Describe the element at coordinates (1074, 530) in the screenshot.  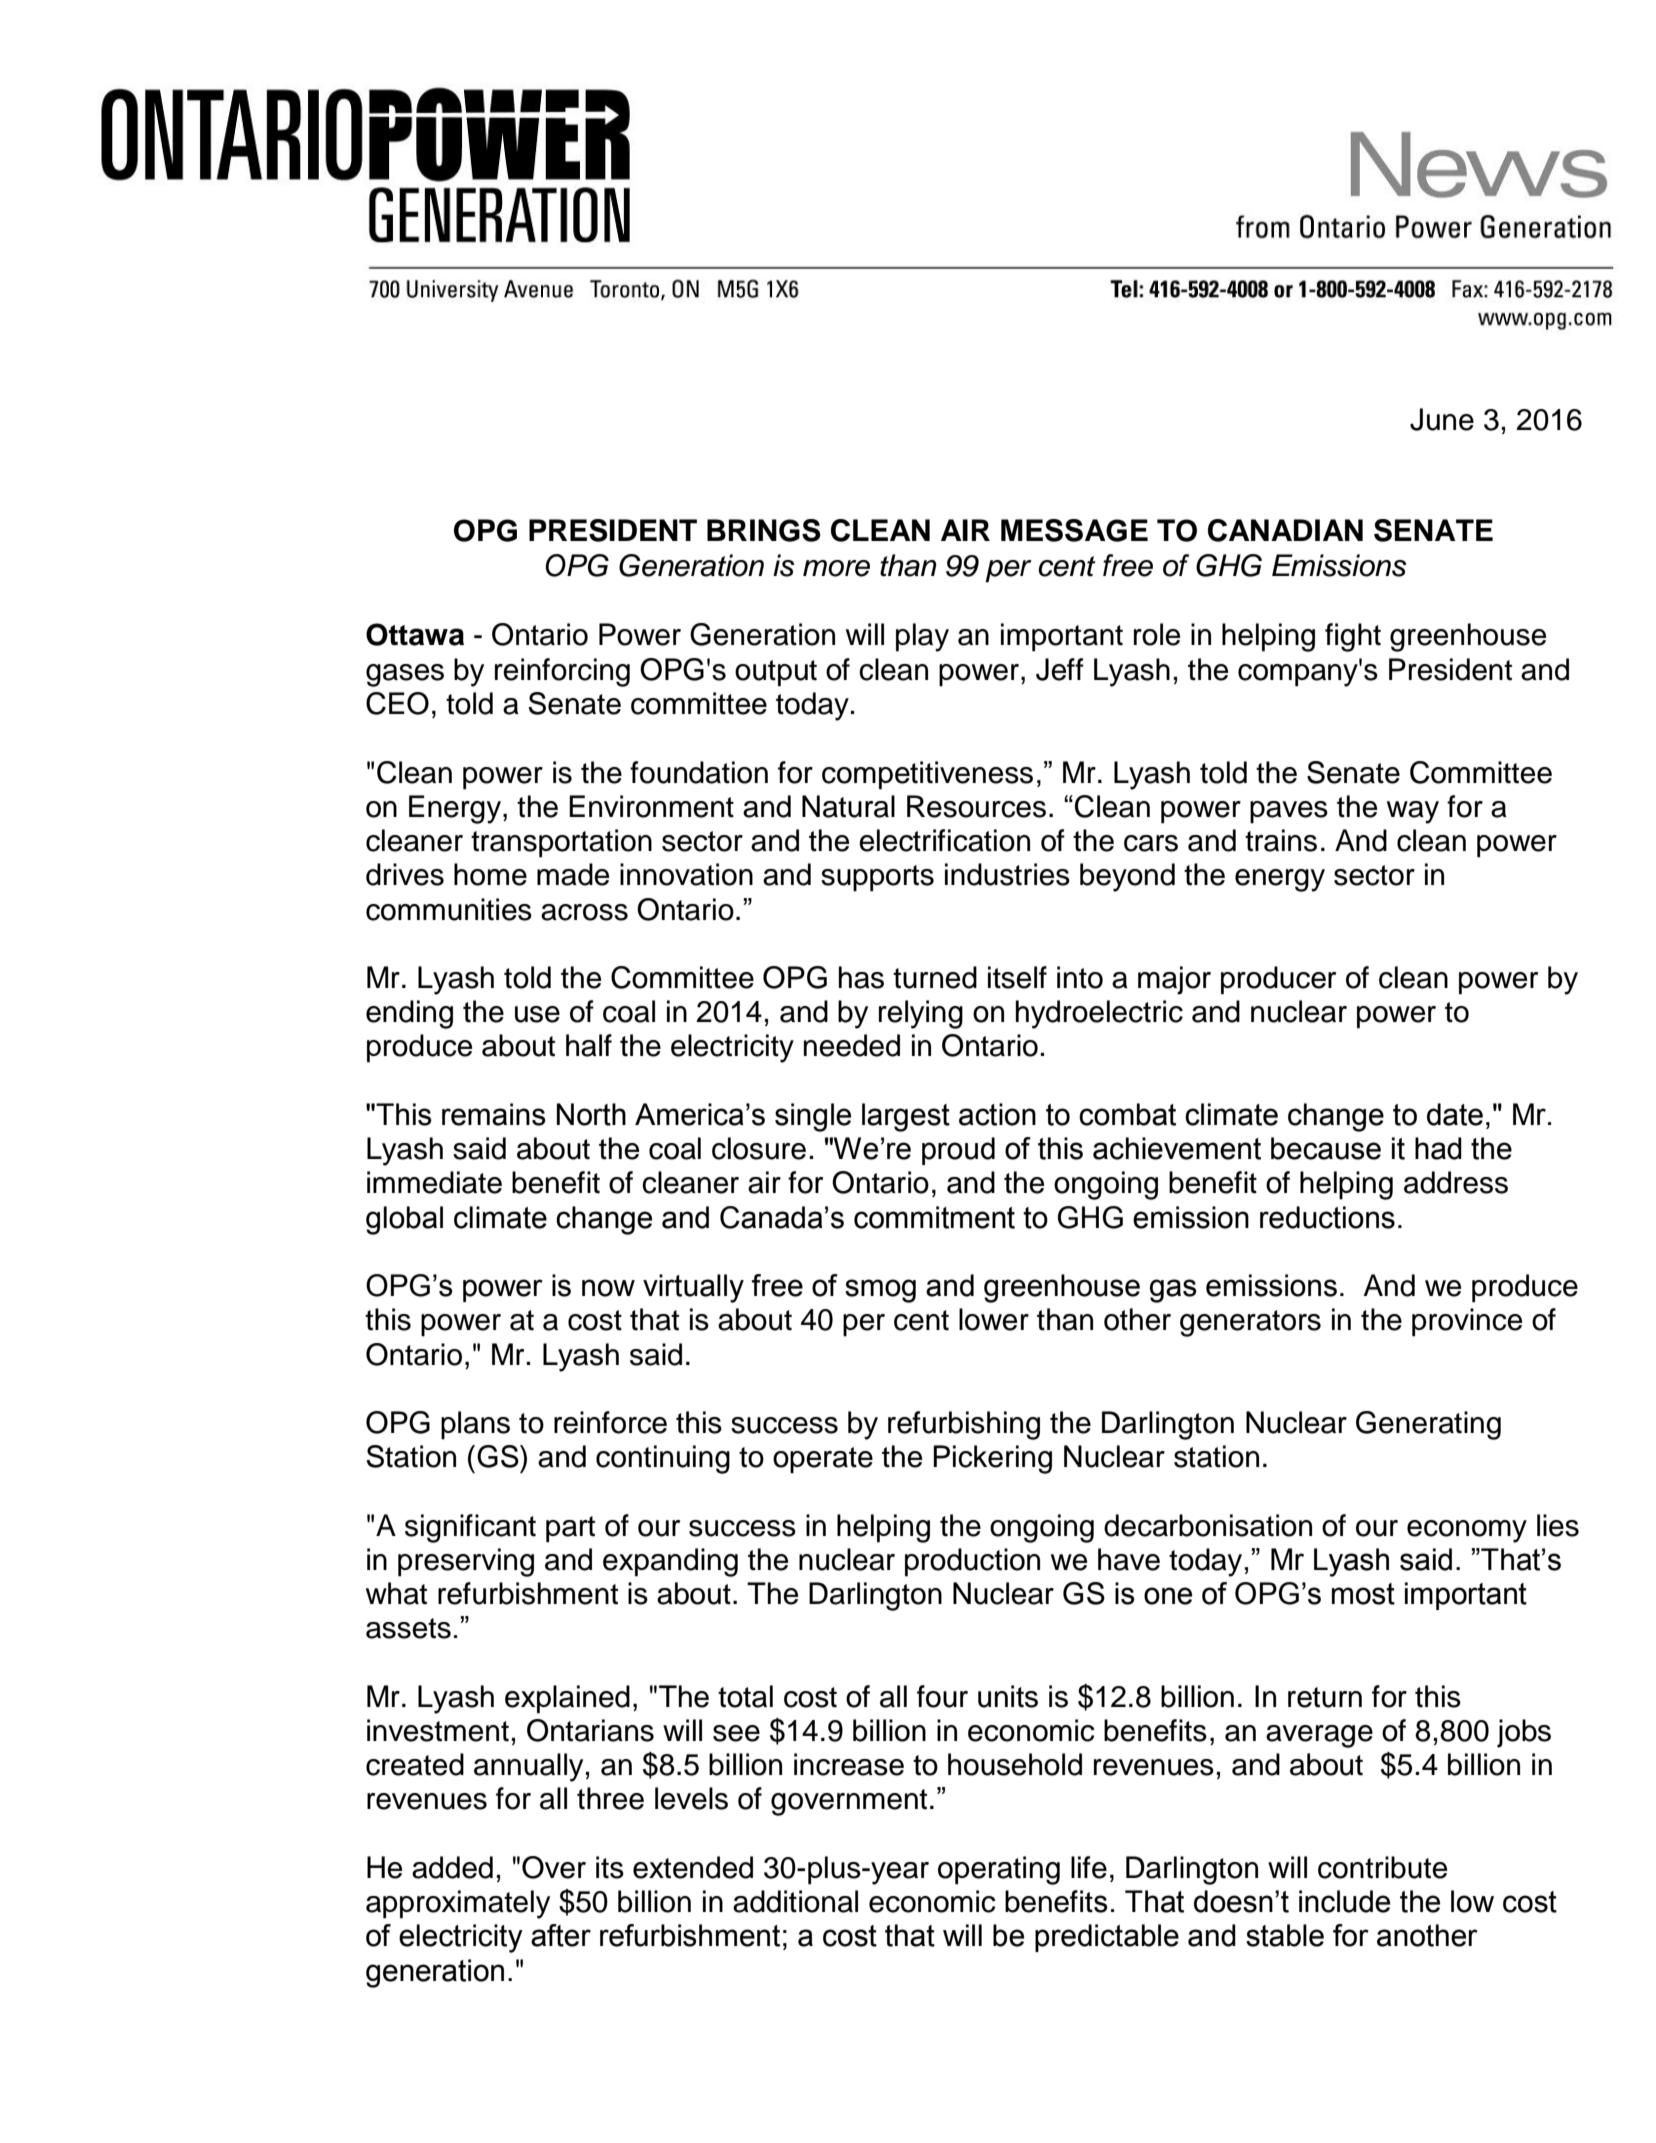
I see `MESSAGE` at that location.
